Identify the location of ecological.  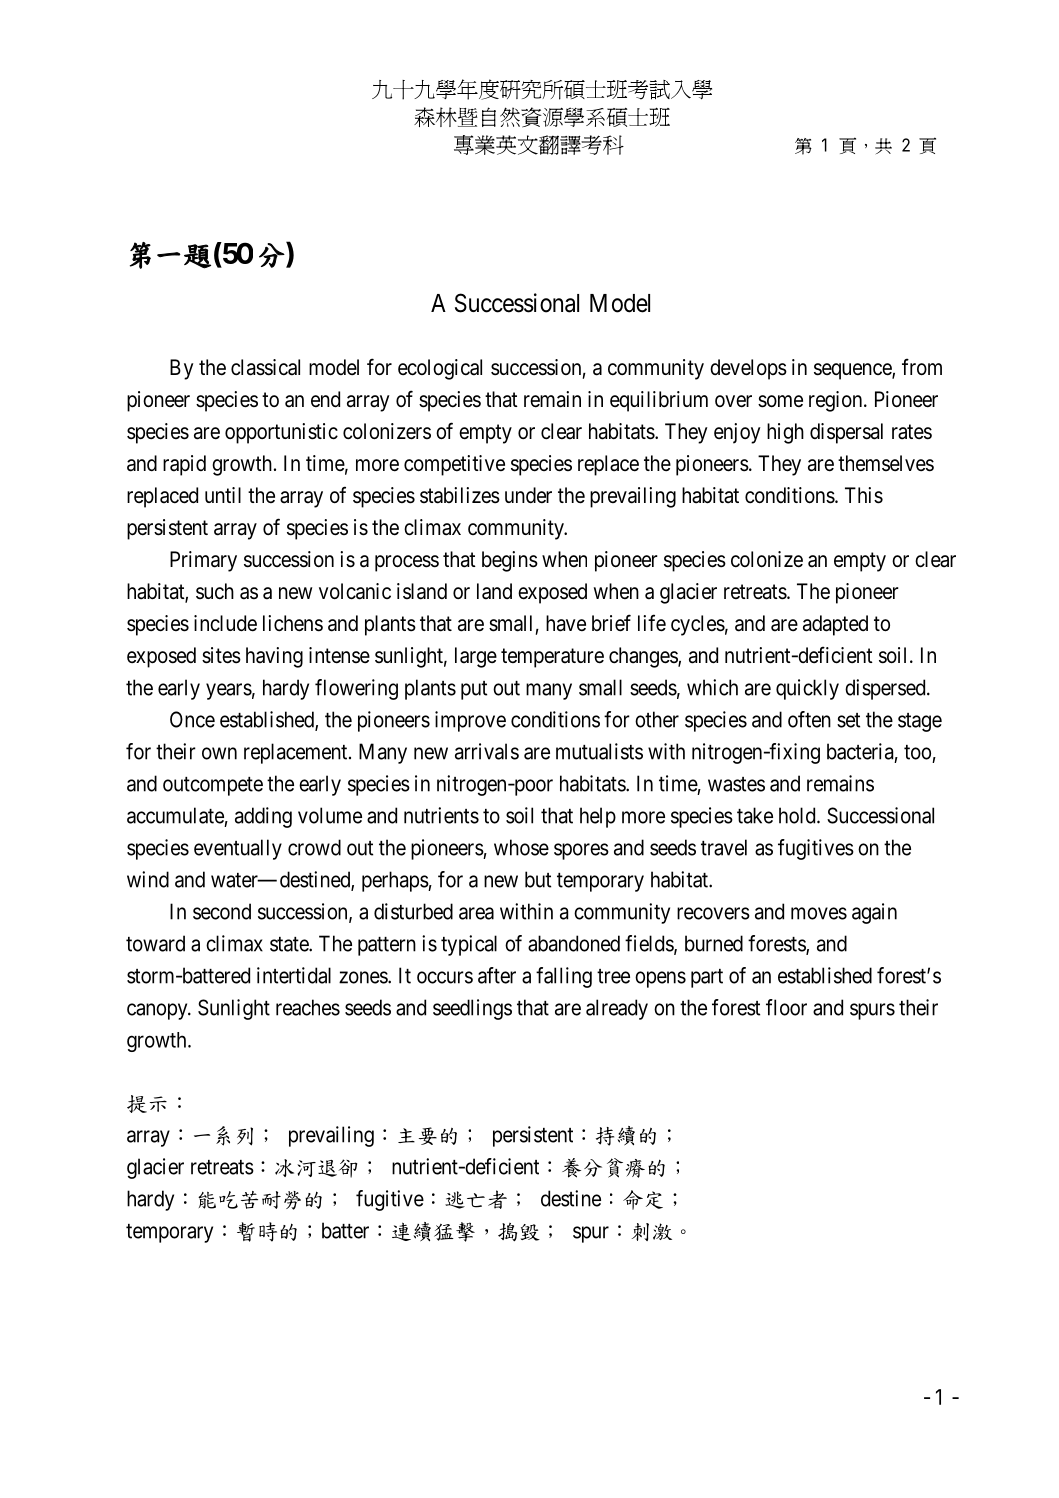
(440, 369).
